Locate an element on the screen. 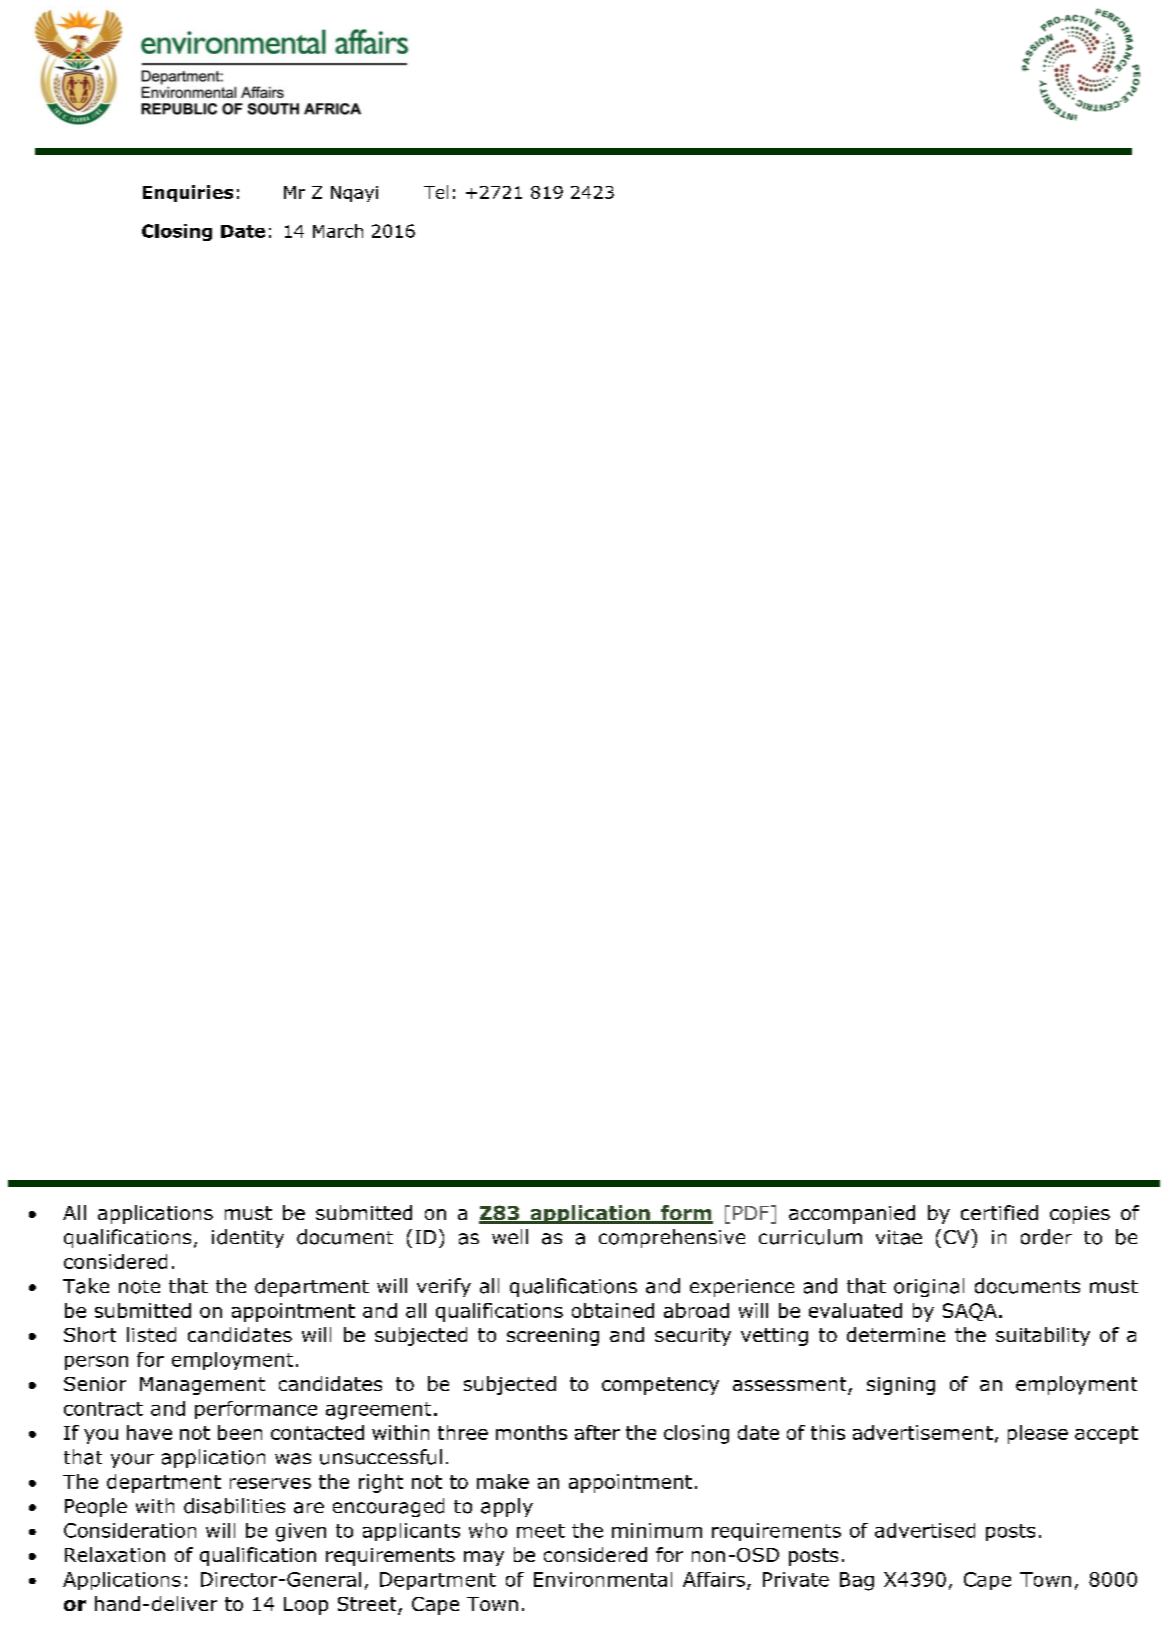 Image resolution: width=1168 pixels, height=1652 pixels. Environmental is located at coordinates (603, 1579).
